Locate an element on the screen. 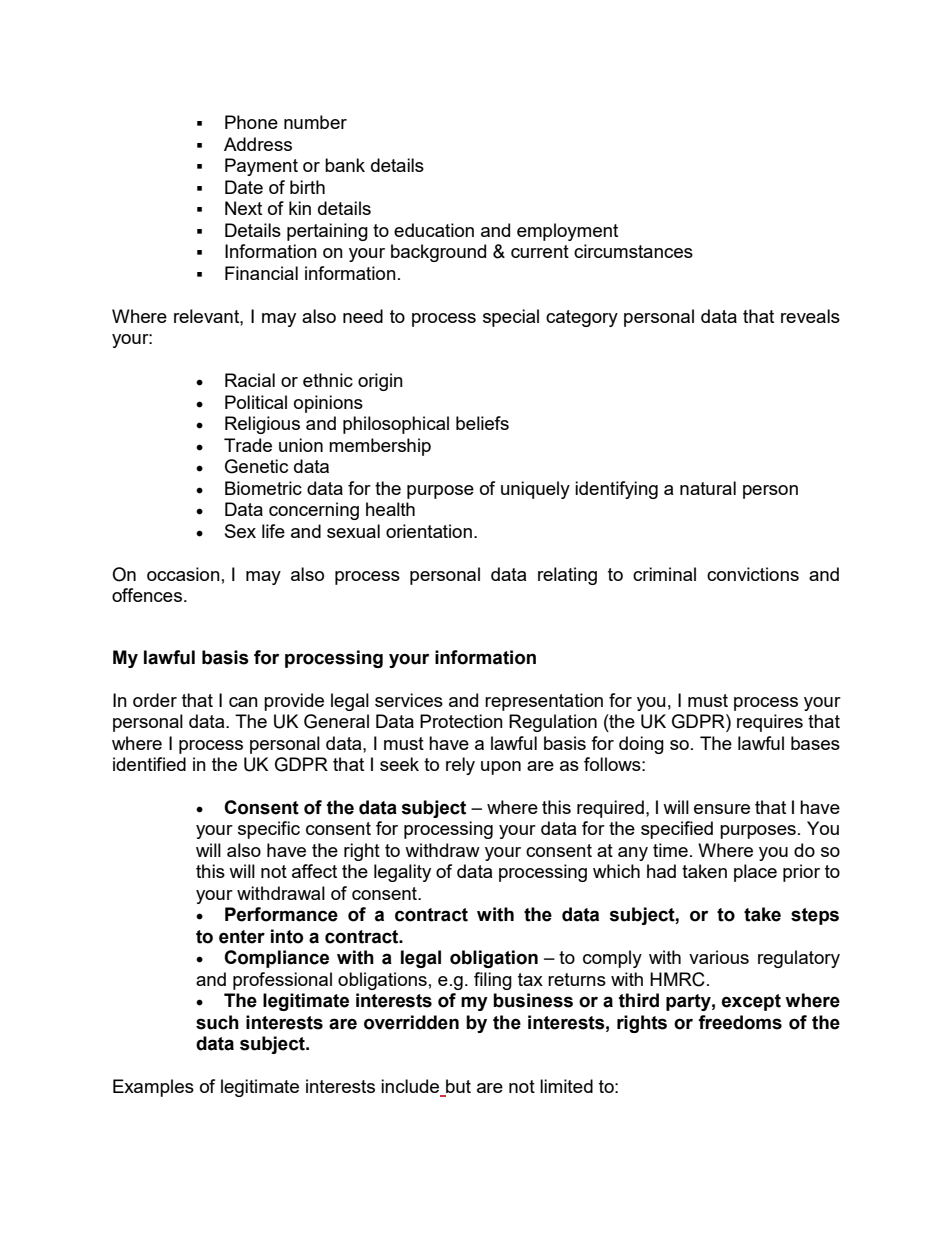  Racial is located at coordinates (250, 380).
